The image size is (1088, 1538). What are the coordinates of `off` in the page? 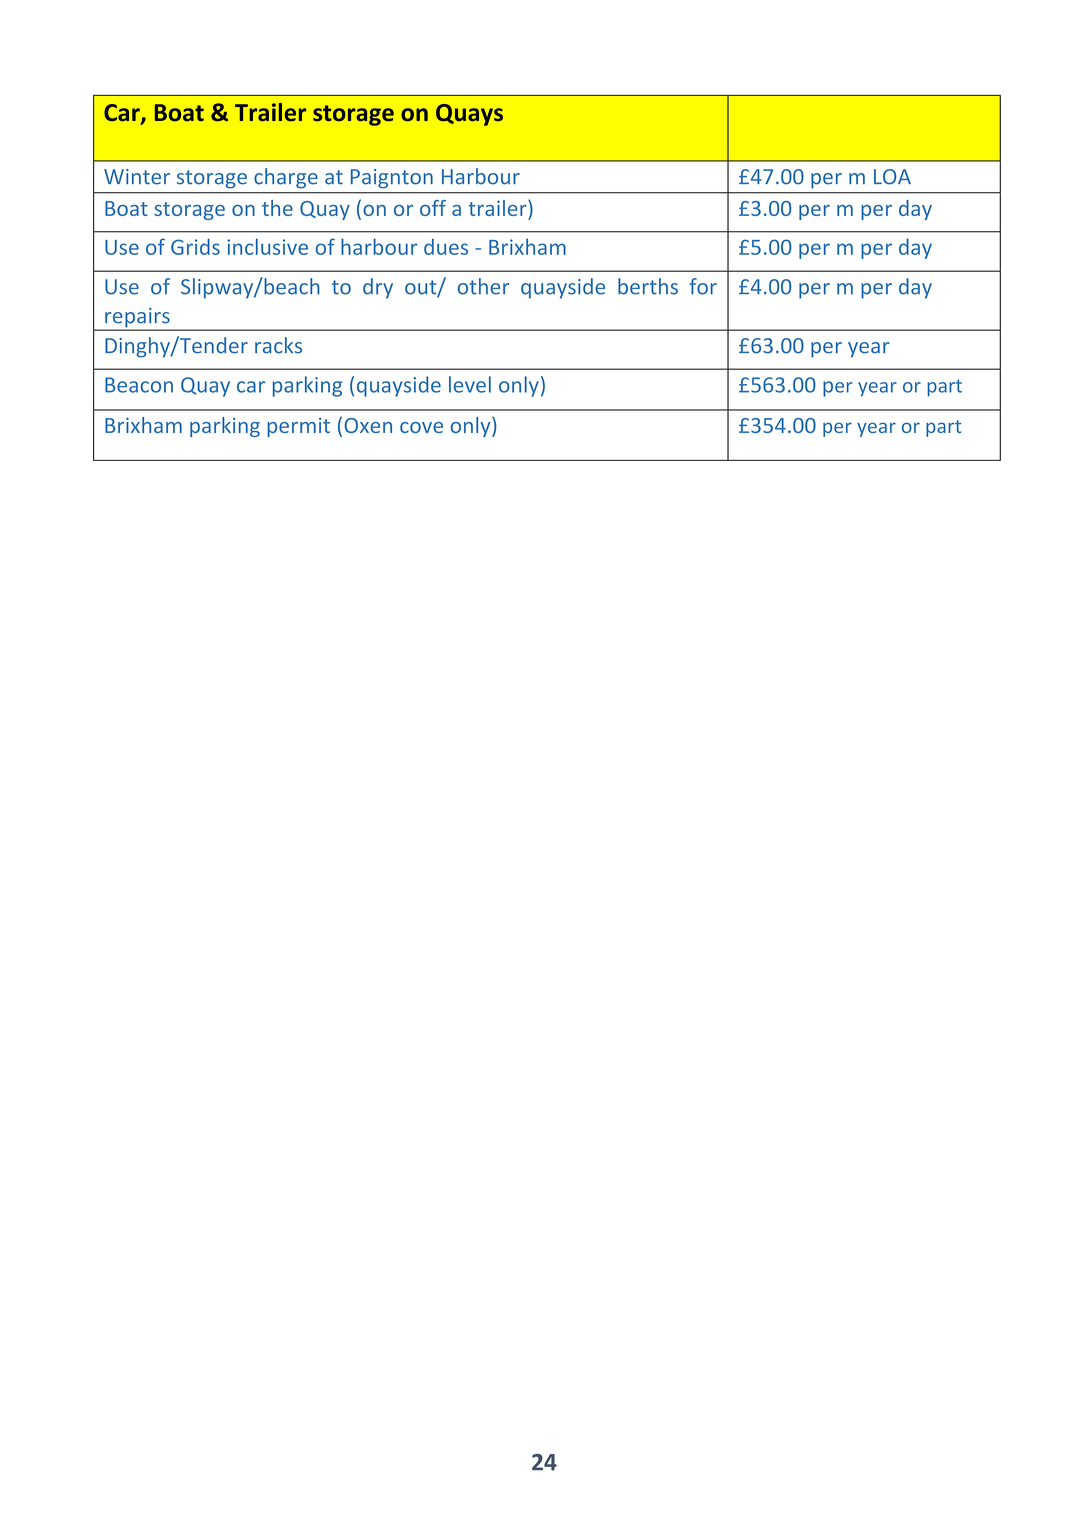 It's located at (433, 208).
